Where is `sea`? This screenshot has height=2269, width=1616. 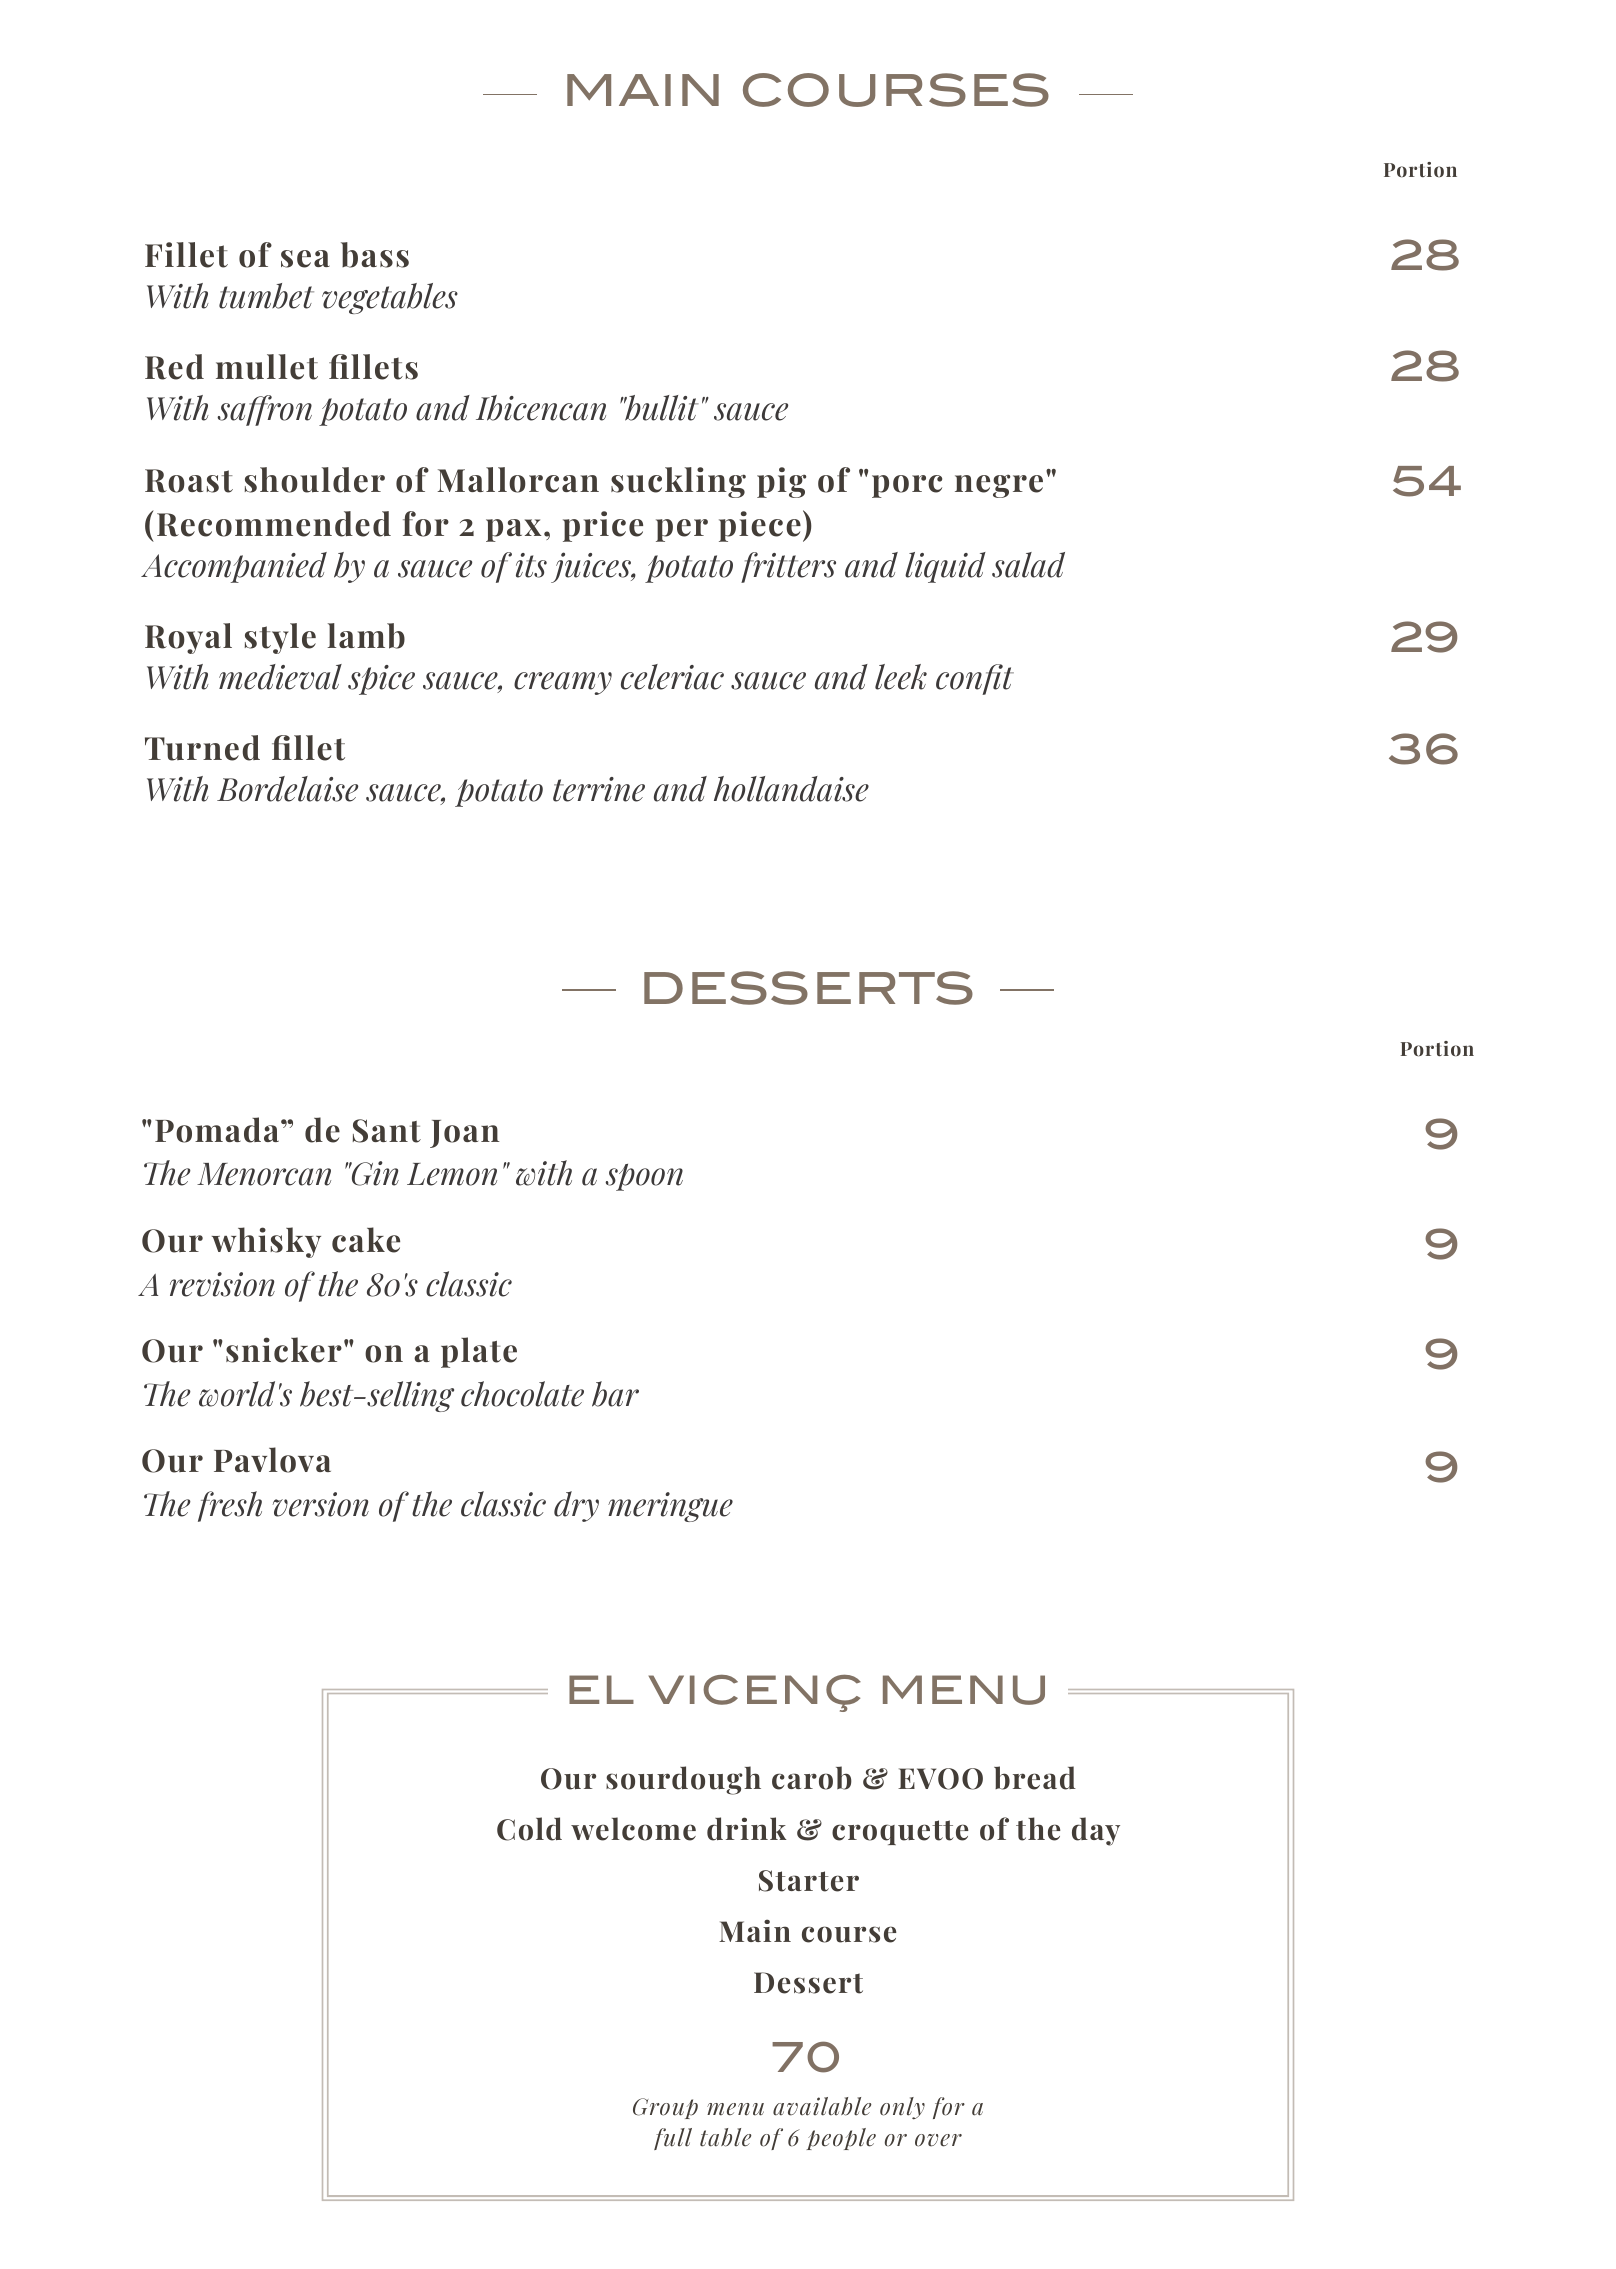
sea is located at coordinates (305, 259).
